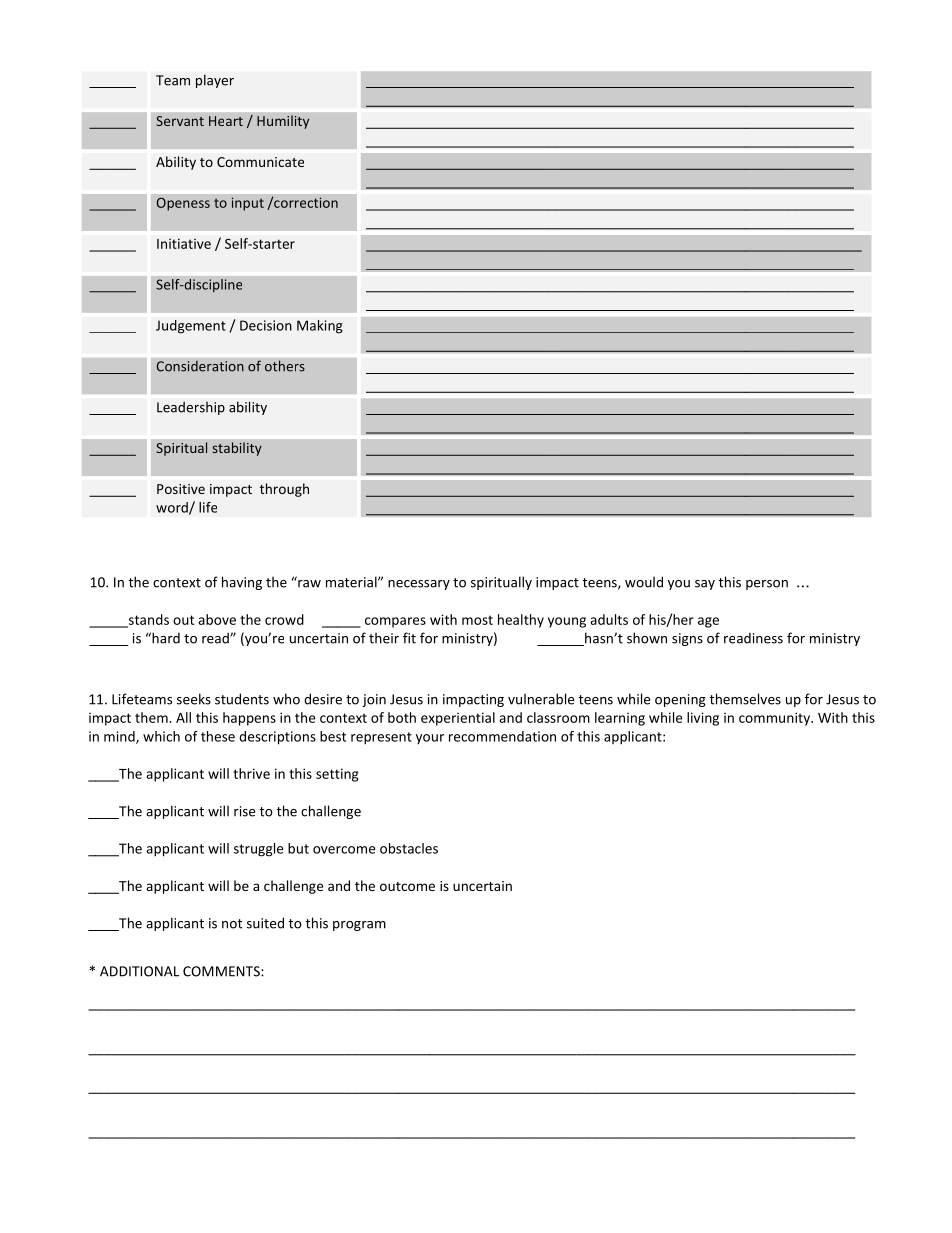  Describe the element at coordinates (191, 327) in the screenshot. I see `Judgement` at that location.
